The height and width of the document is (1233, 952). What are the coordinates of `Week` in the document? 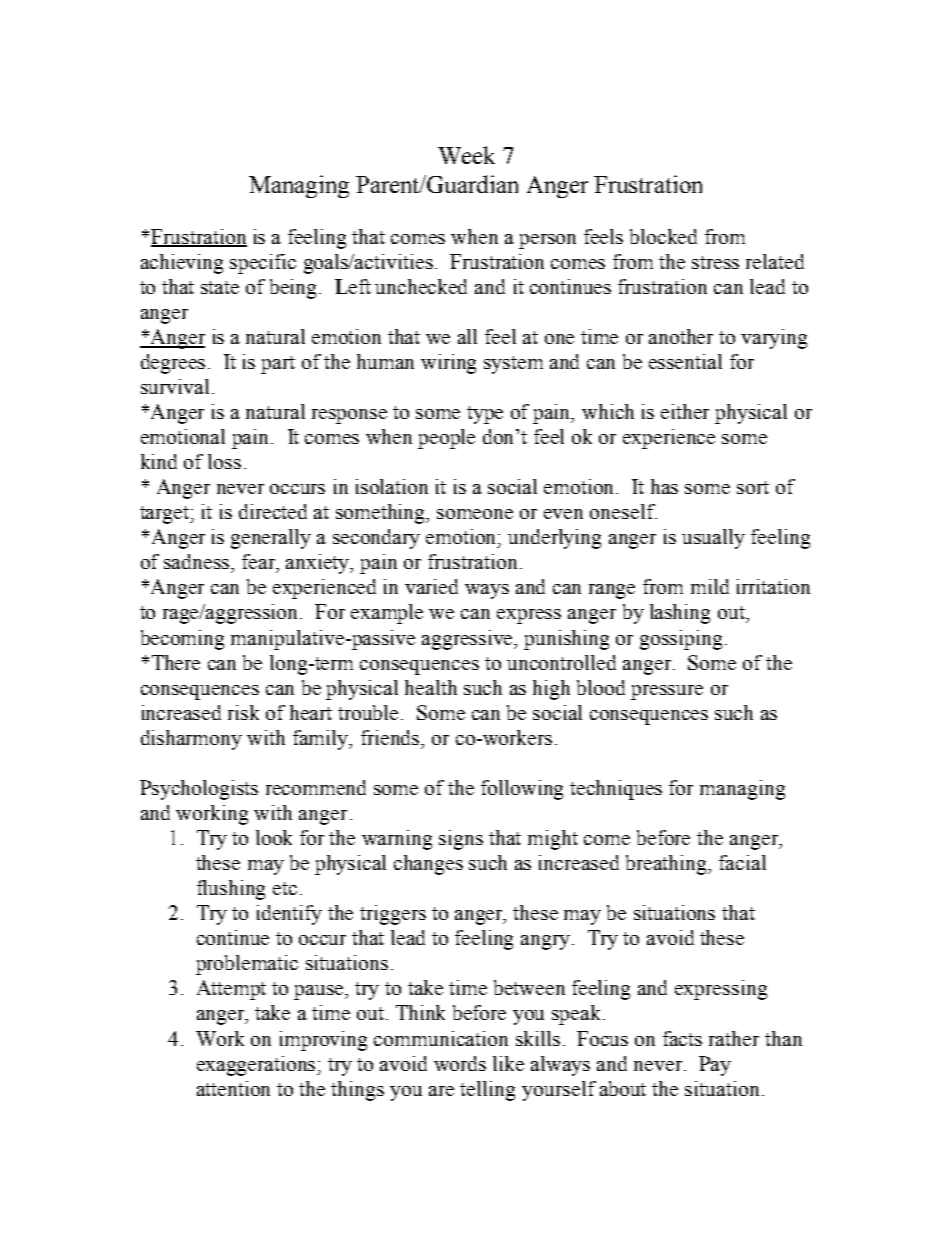 It's located at (466, 155).
